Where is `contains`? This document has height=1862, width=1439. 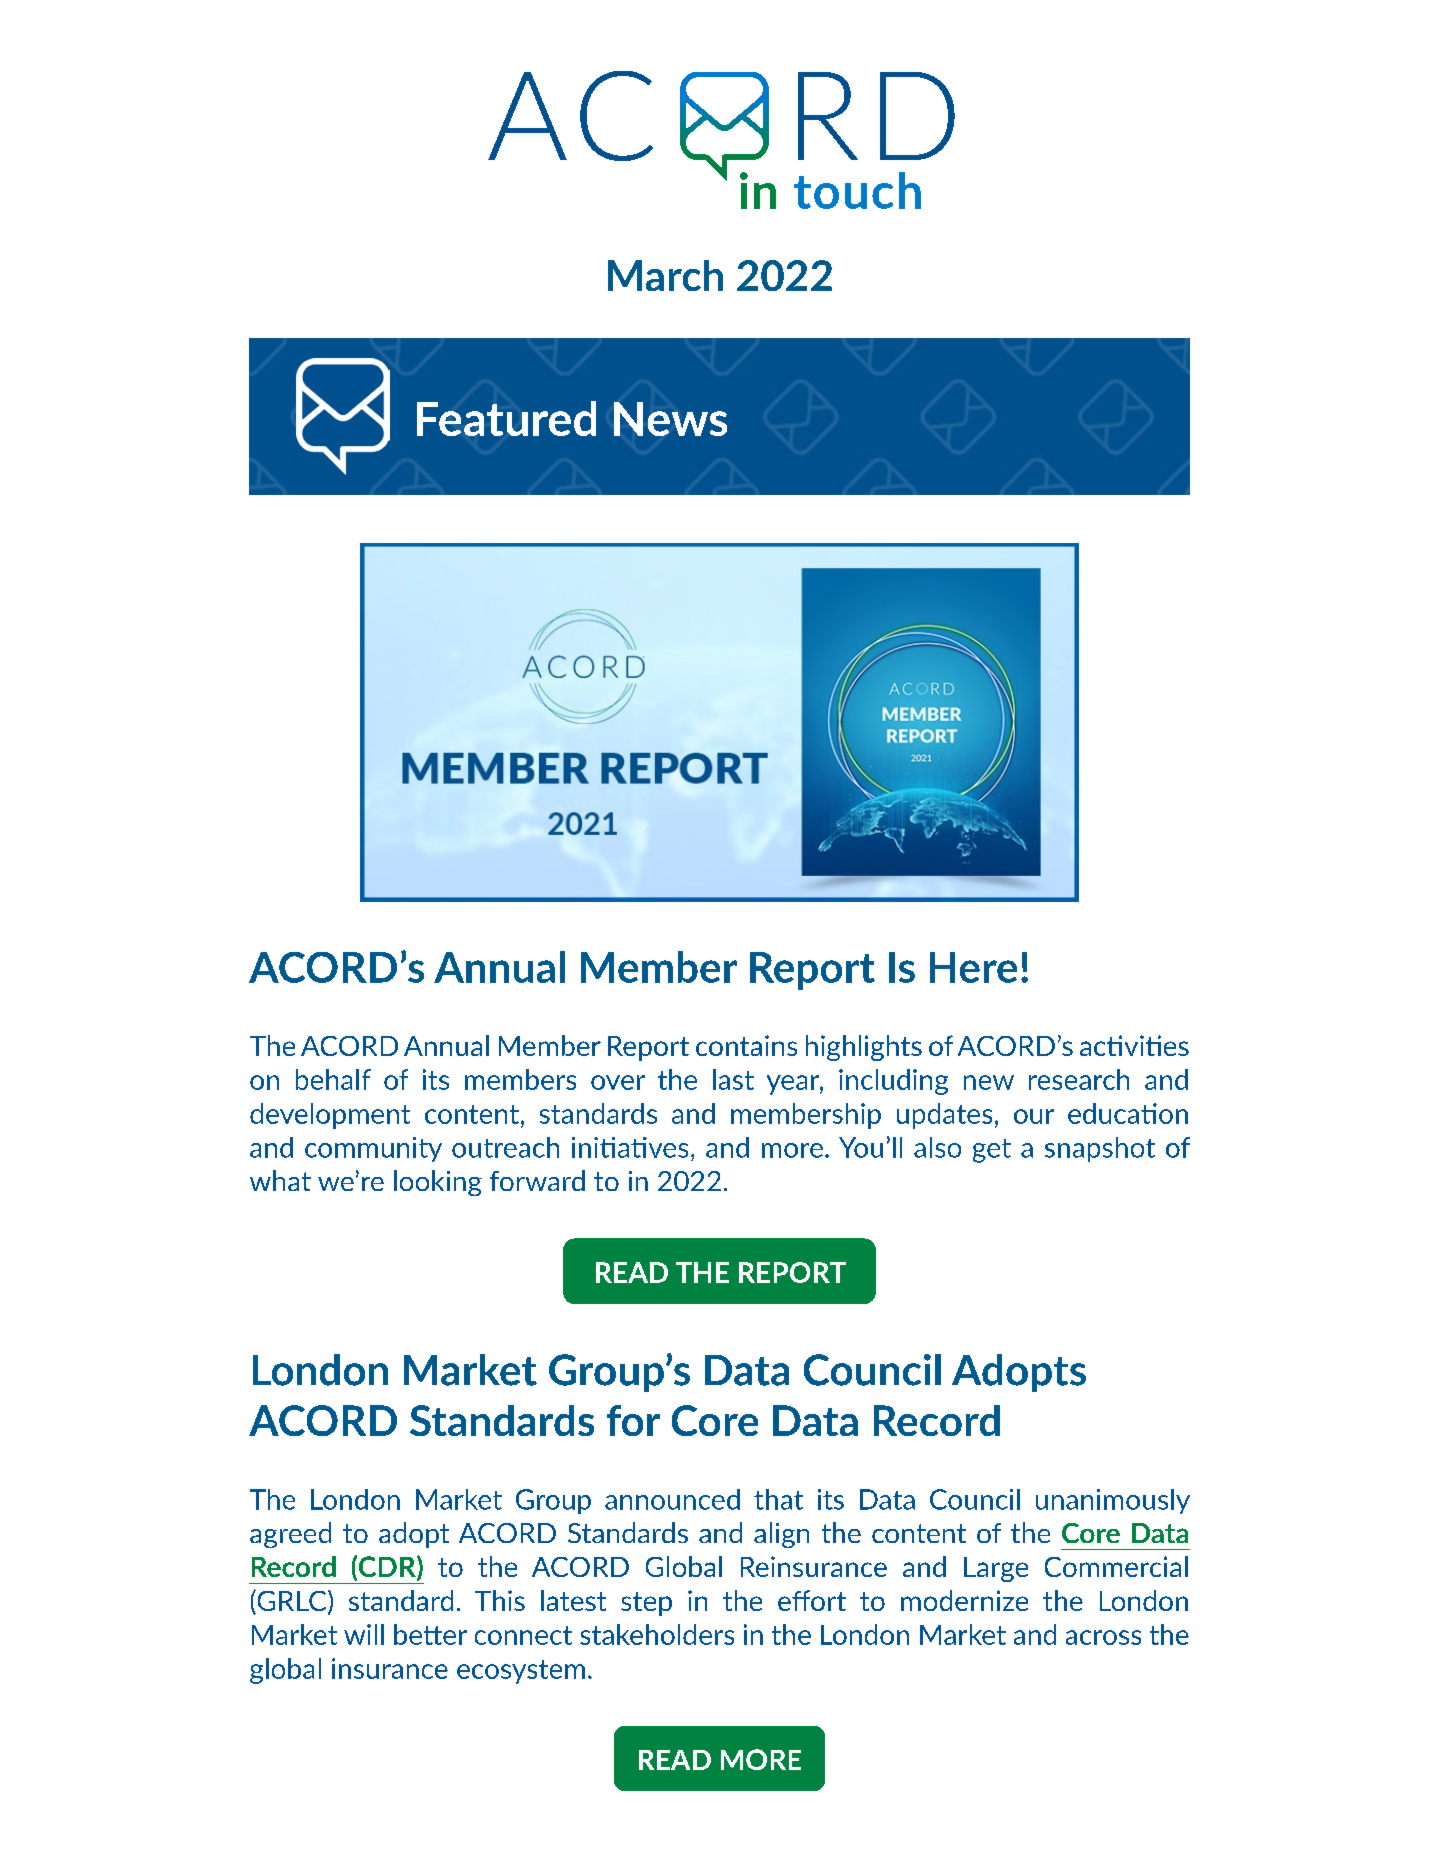
contains is located at coordinates (746, 1045).
